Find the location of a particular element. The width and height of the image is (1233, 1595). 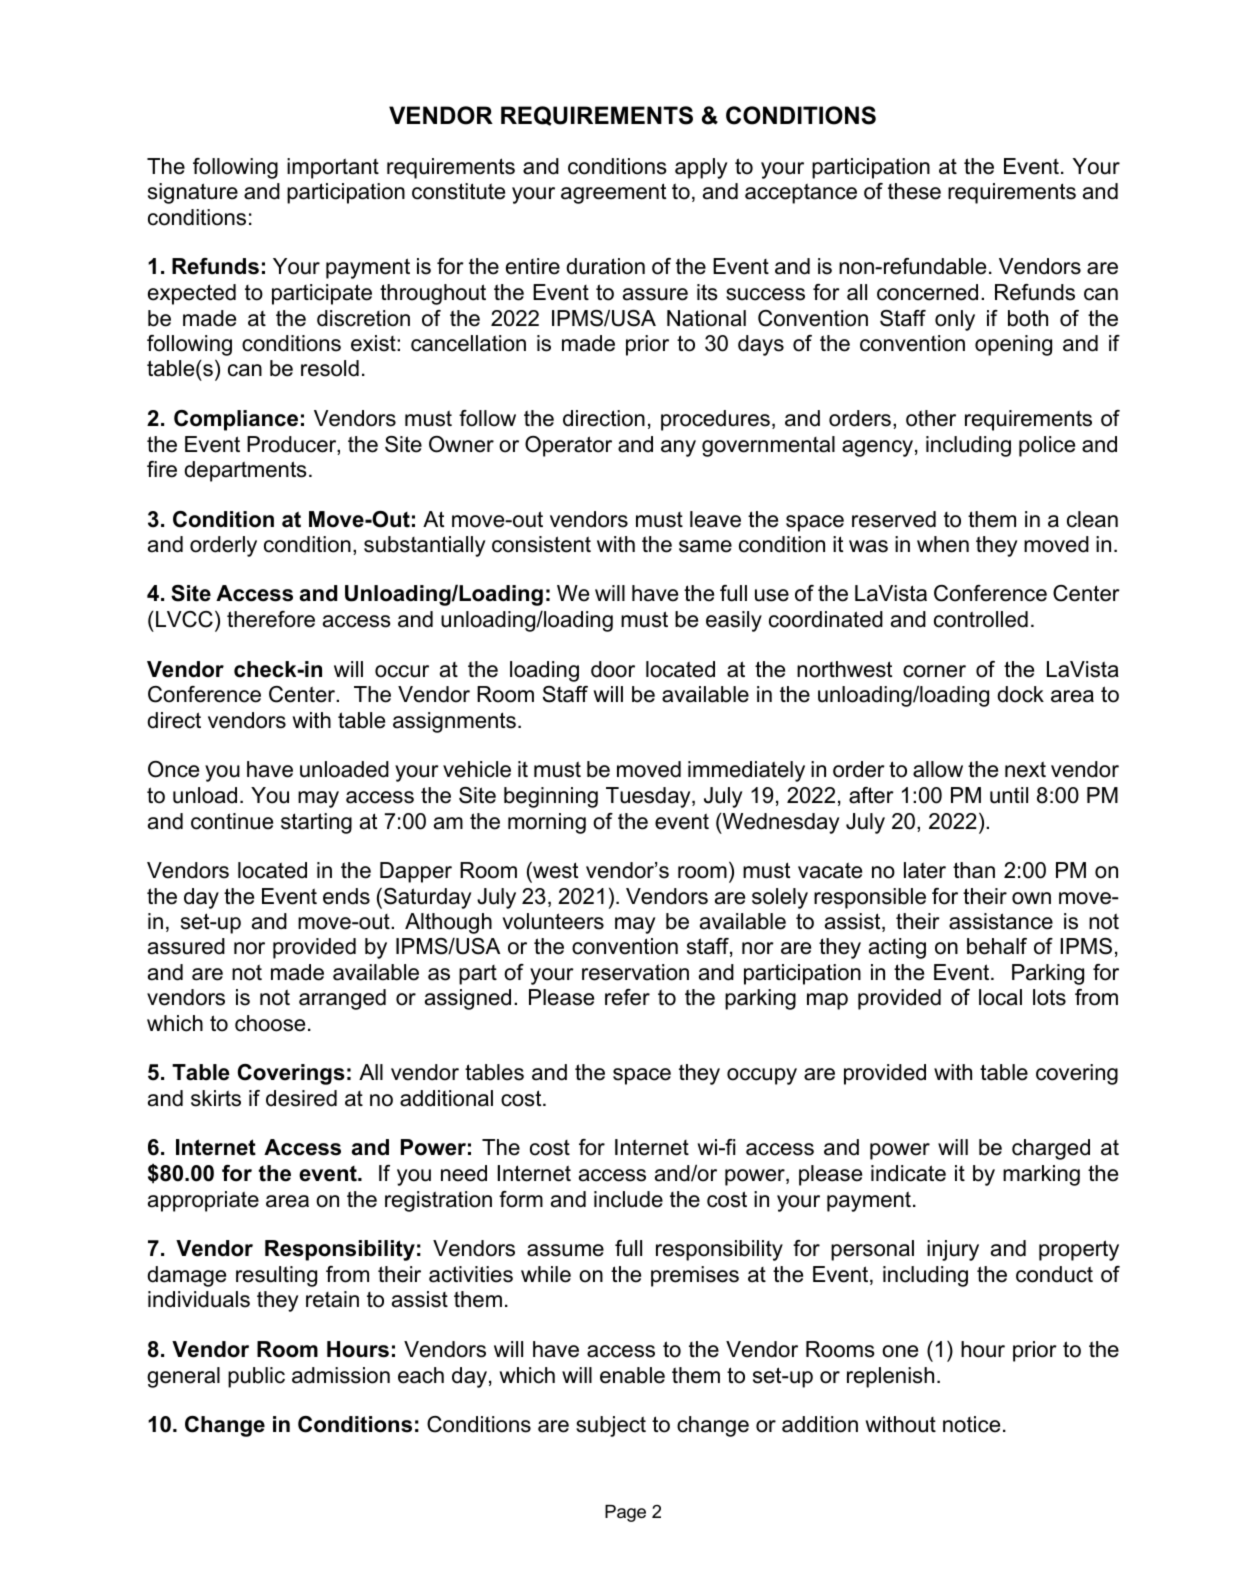

these is located at coordinates (914, 191).
